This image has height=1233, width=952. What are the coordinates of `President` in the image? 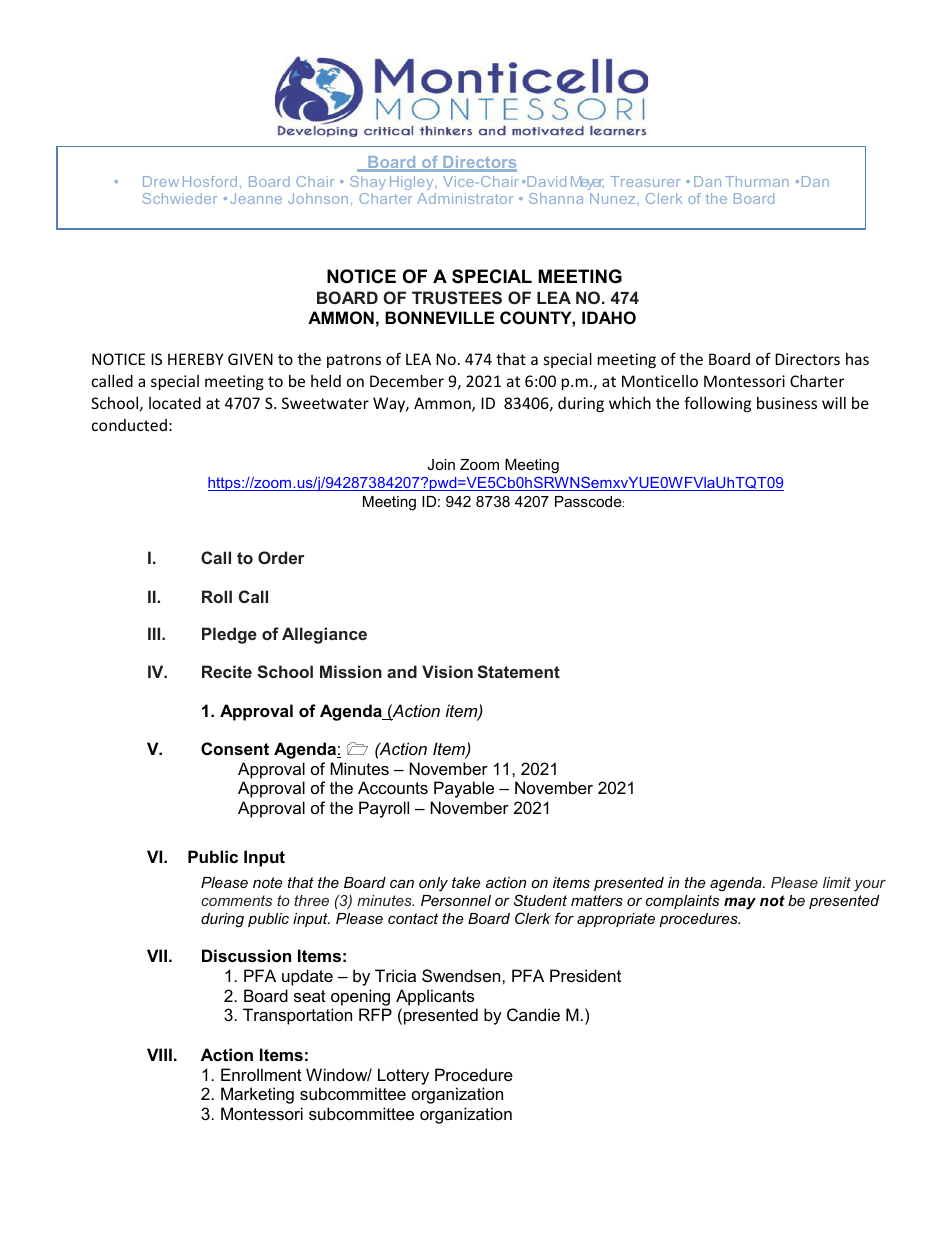 It's located at (585, 975).
